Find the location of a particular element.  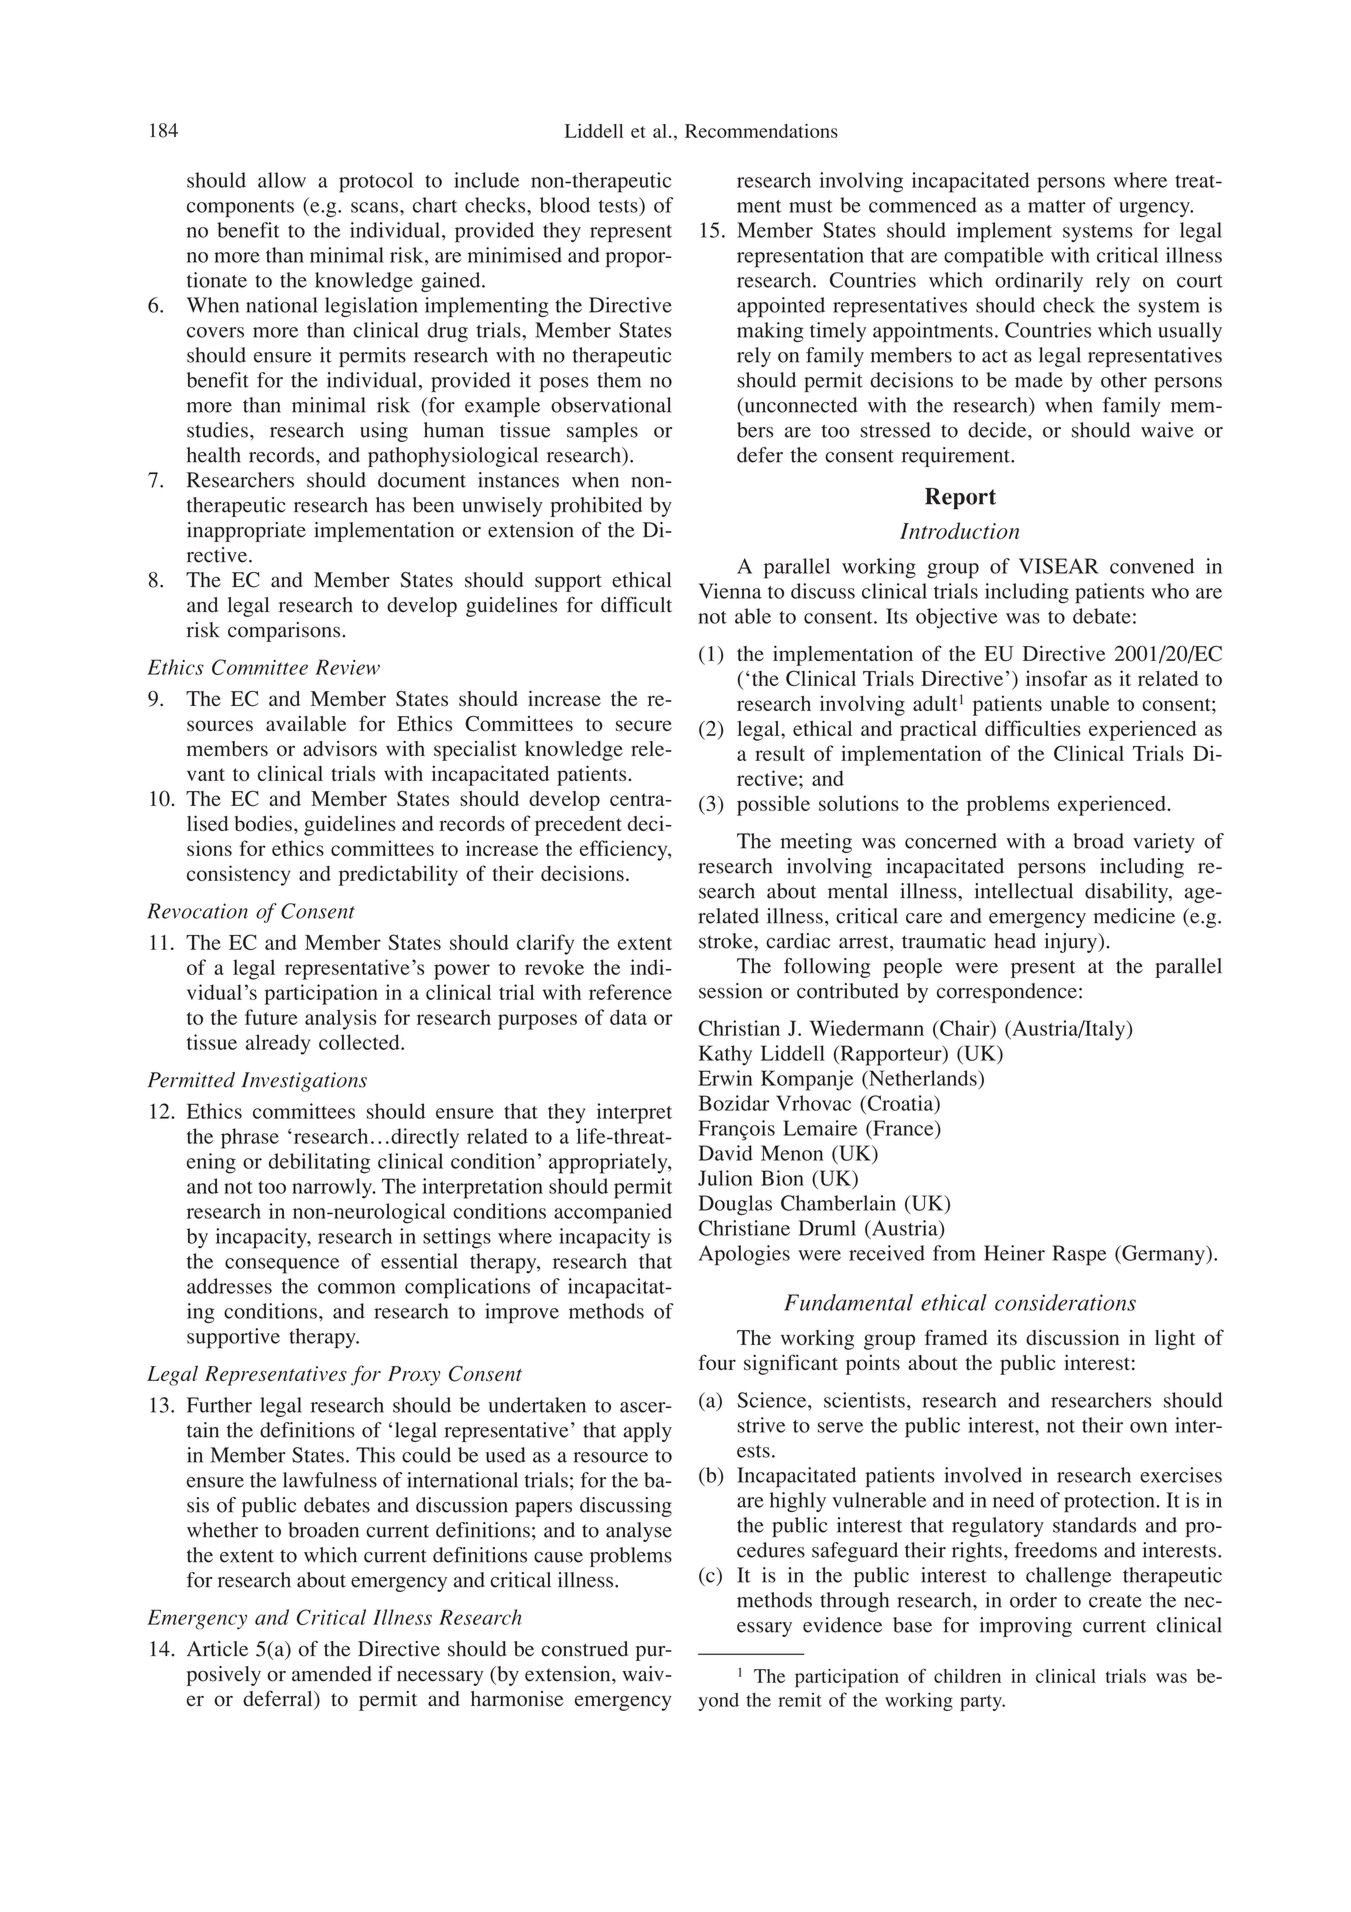

consistency is located at coordinates (239, 875).
